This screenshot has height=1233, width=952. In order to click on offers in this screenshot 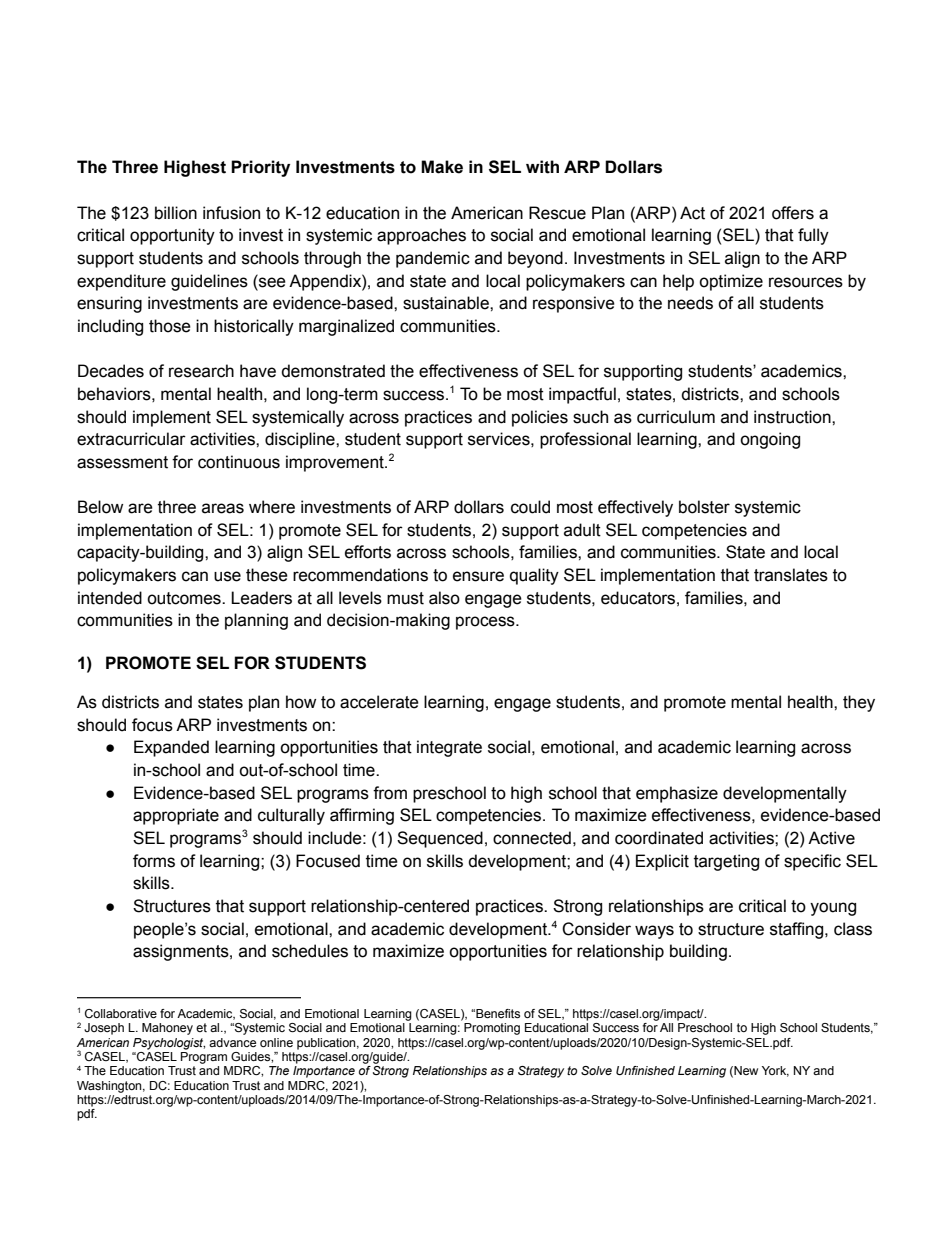, I will do `click(793, 213)`.
